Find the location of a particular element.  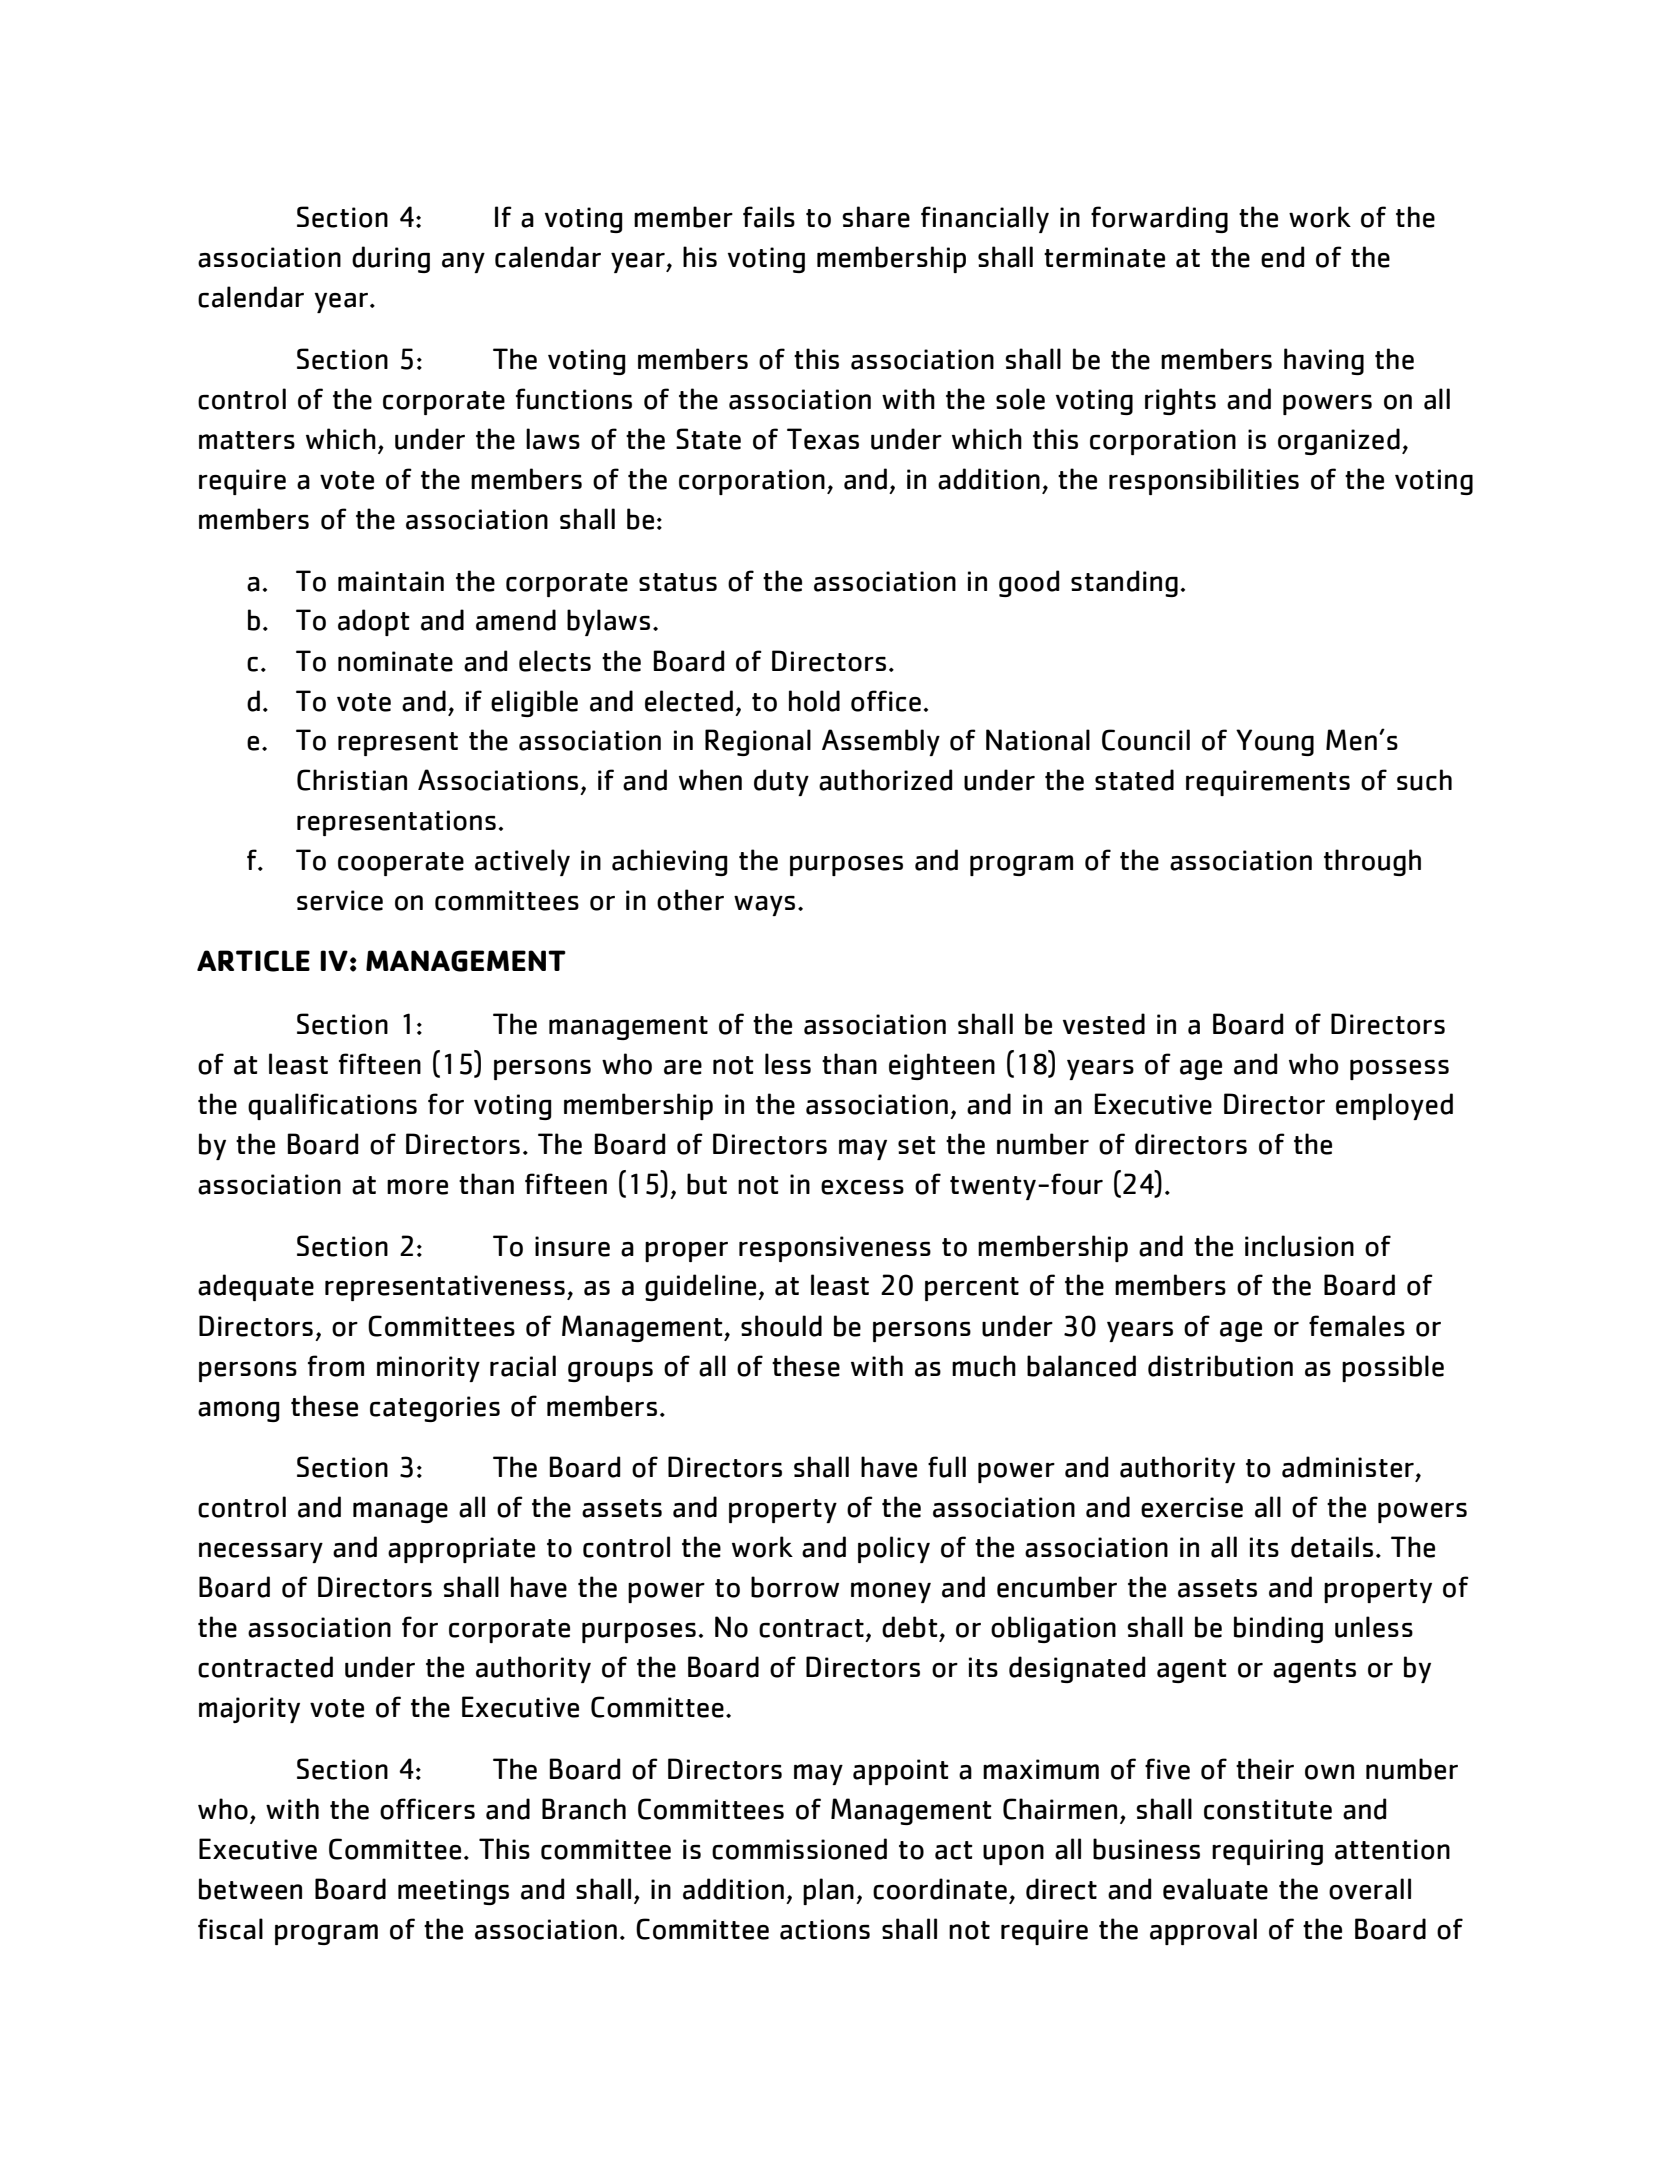

requiring is located at coordinates (1267, 1852).
